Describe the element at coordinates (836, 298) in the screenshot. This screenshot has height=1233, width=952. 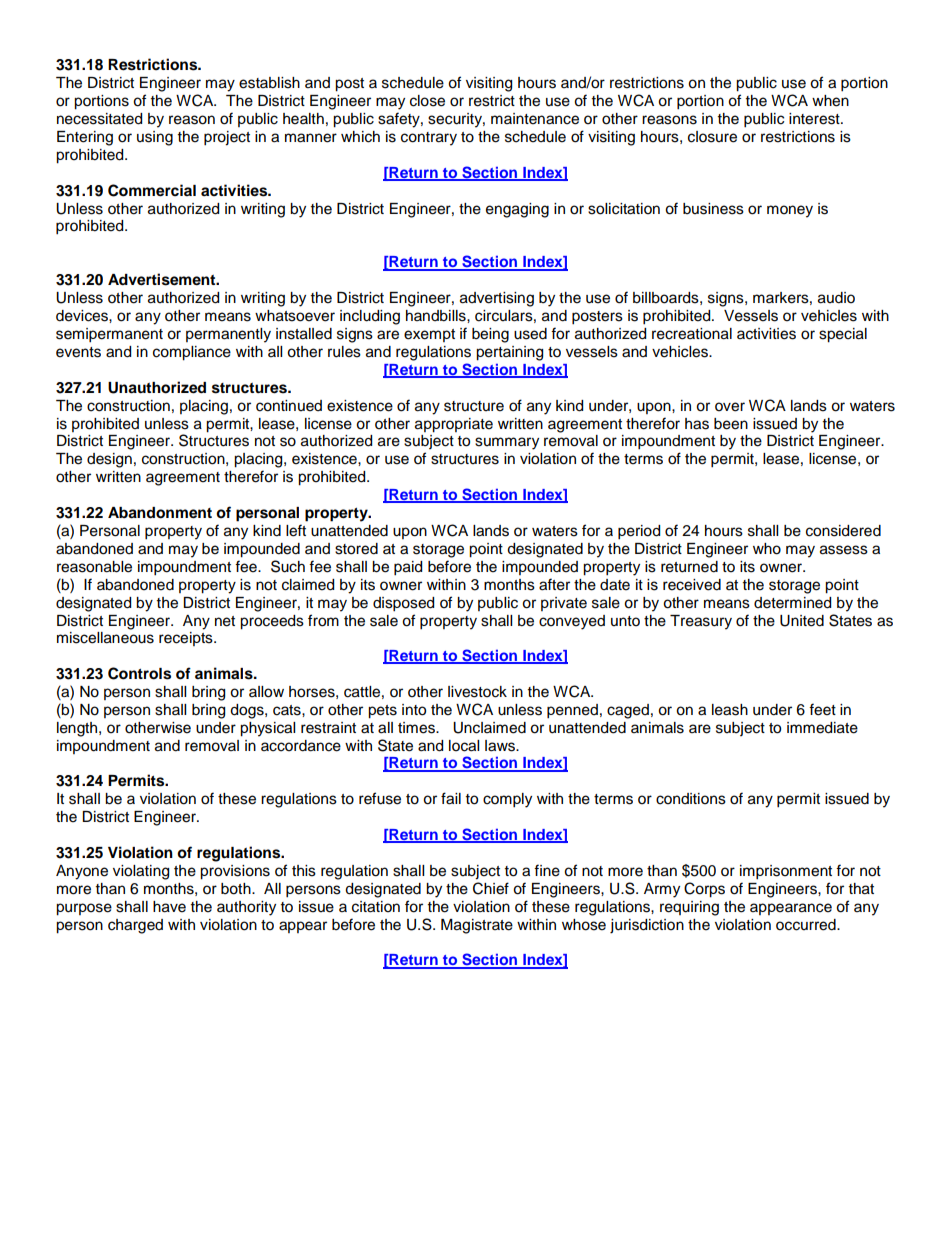
I see `audio` at that location.
